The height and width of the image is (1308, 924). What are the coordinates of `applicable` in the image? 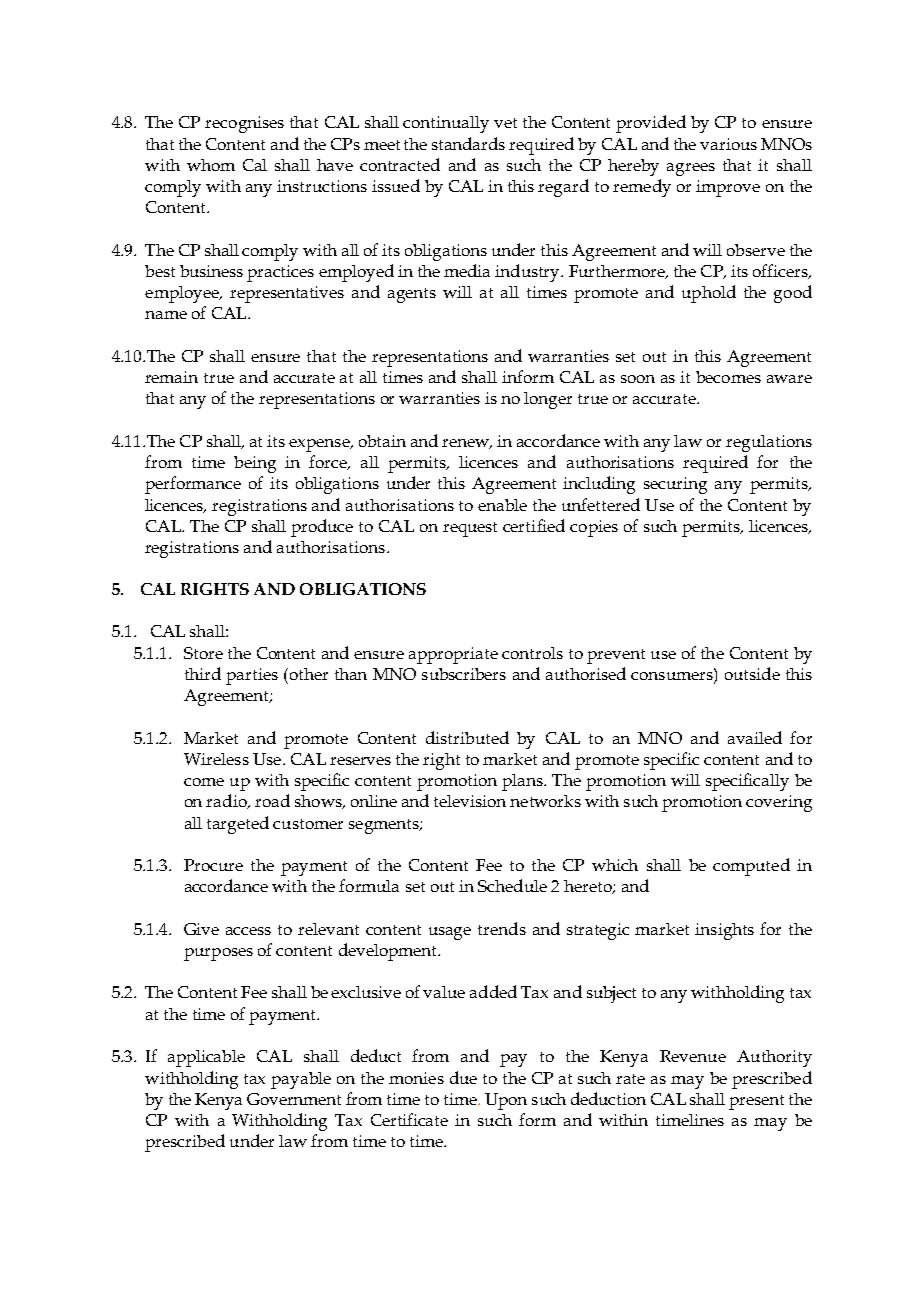 It's located at (206, 1058).
